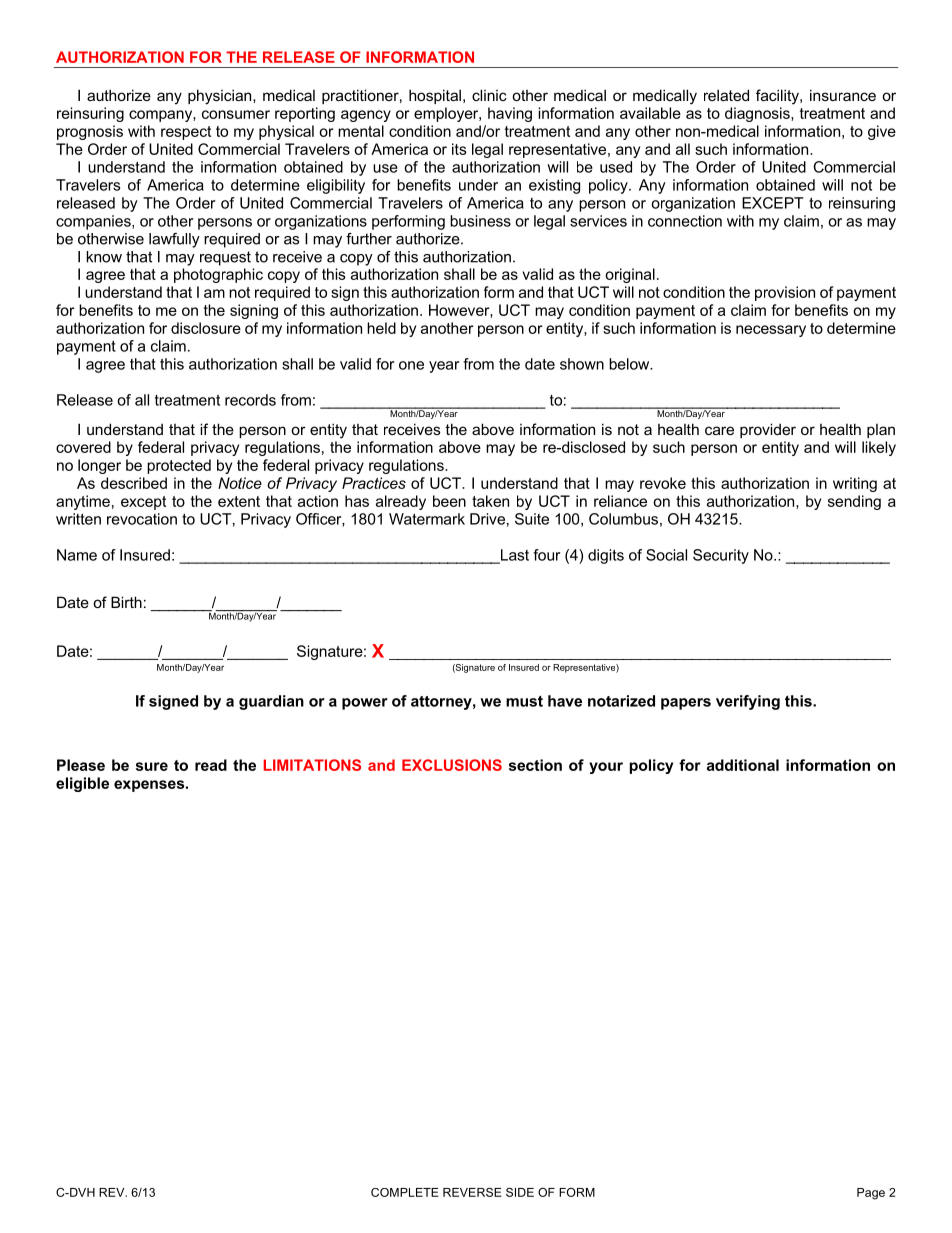 The image size is (952, 1233). I want to click on respect, so click(186, 133).
